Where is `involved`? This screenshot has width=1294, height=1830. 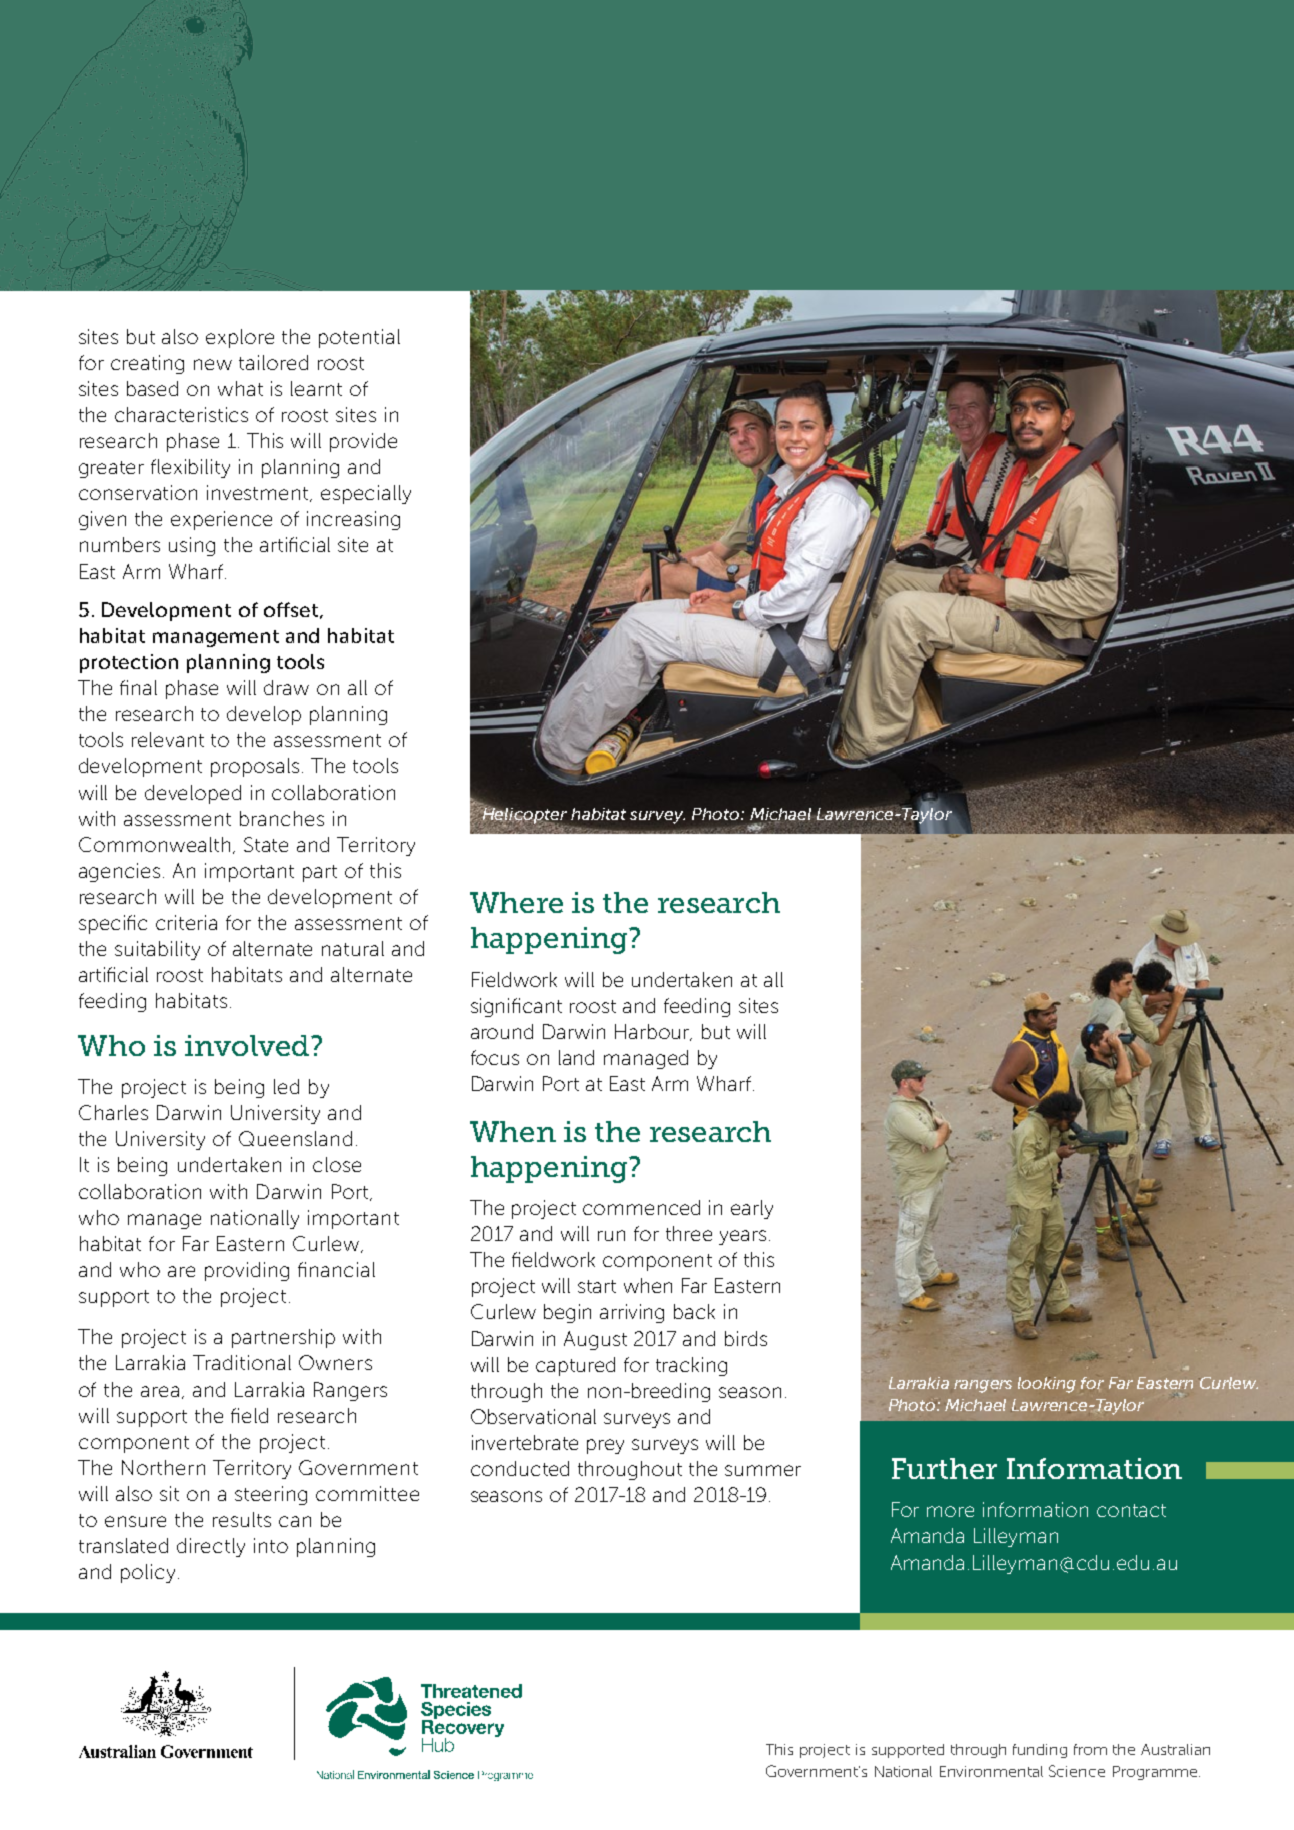
involved is located at coordinates (247, 1045).
